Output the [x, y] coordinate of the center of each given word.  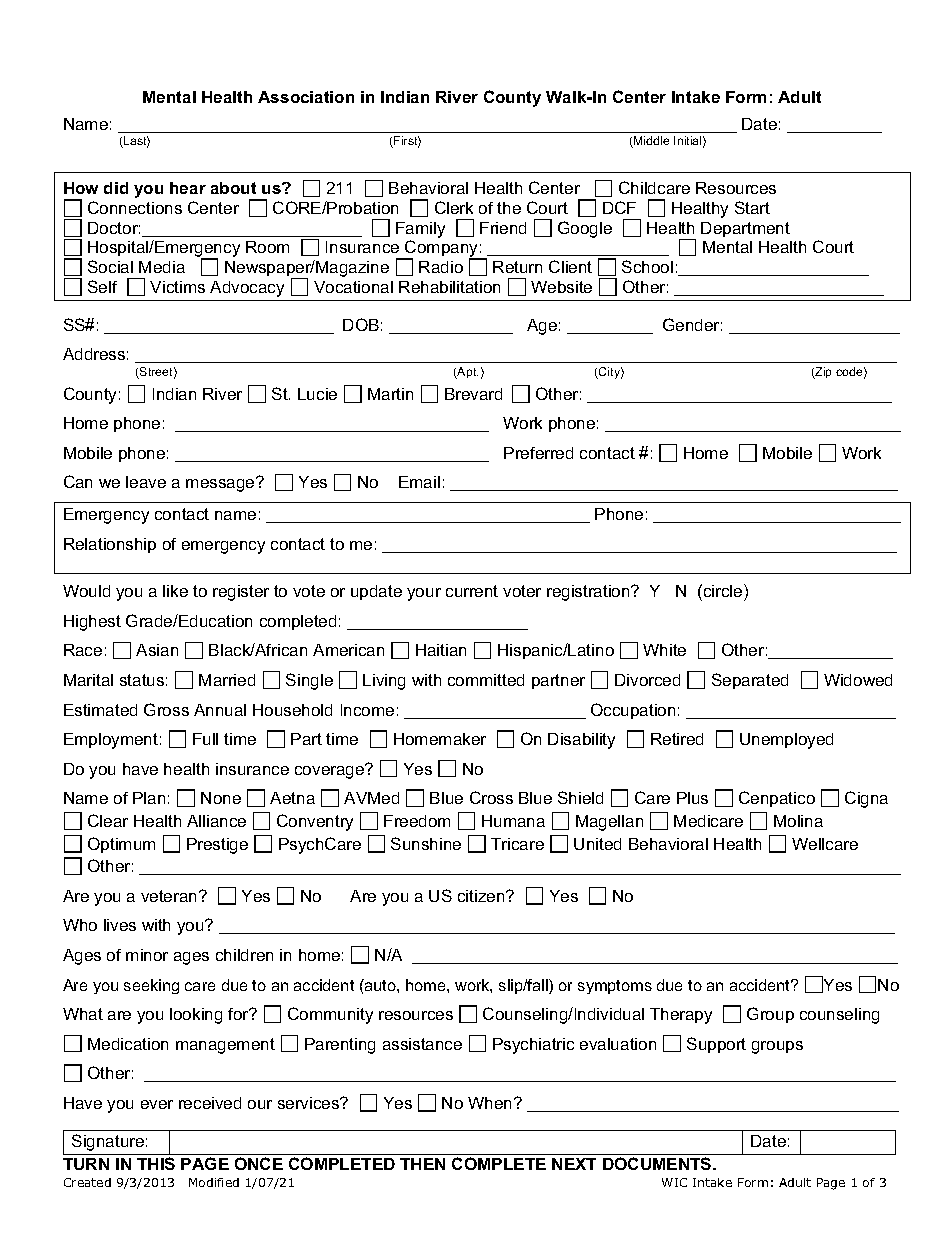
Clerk [454, 207]
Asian [157, 650]
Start [752, 207]
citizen [482, 896]
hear [188, 188]
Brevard [473, 394]
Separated [750, 681]
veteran [170, 896]
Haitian [441, 650]
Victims [177, 287]
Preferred [538, 453]
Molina [798, 821]
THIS [156, 1163]
